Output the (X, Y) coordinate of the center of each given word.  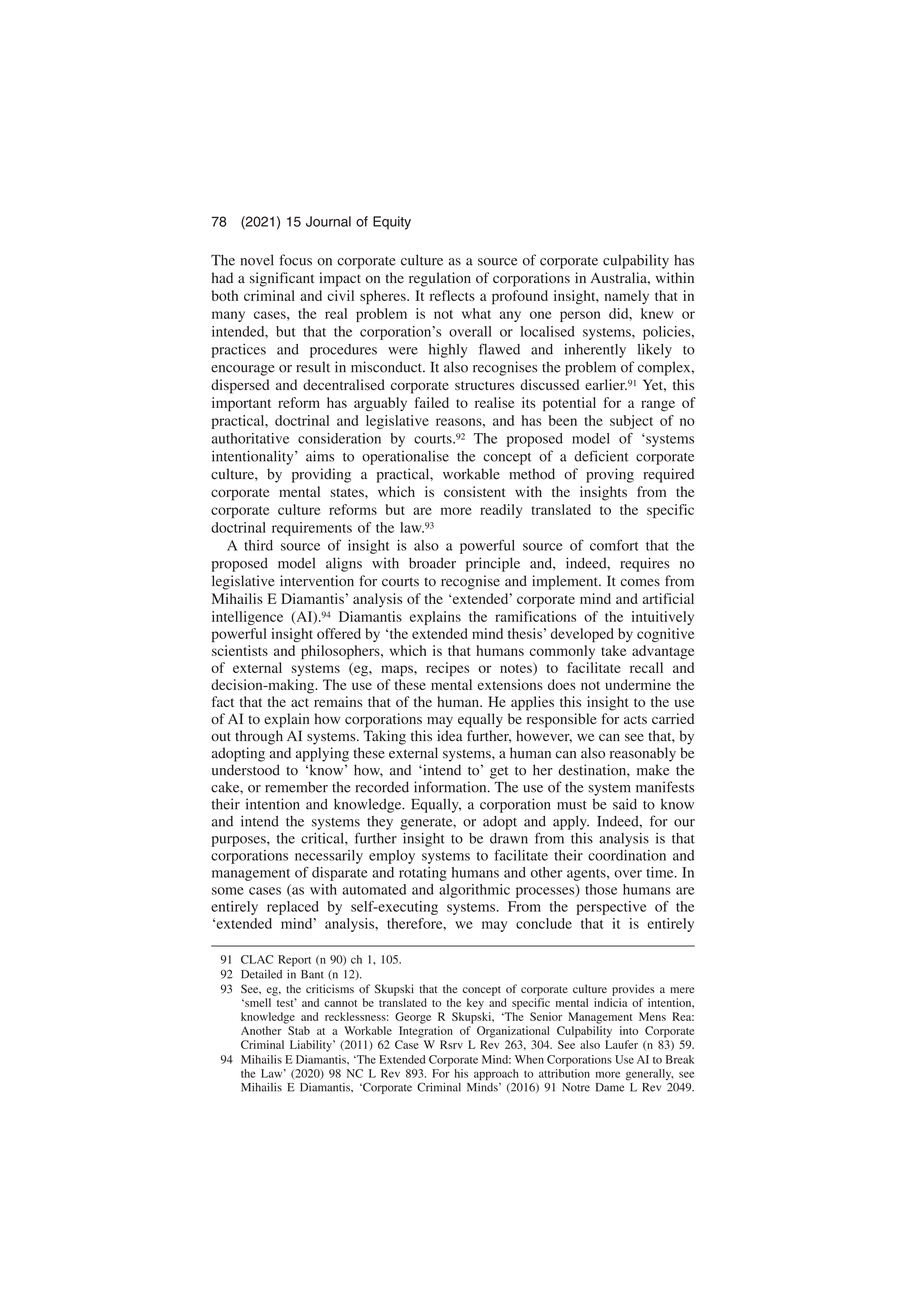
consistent (475, 491)
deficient (601, 456)
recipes (447, 669)
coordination (627, 855)
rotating (423, 874)
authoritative (250, 438)
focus (295, 260)
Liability (312, 1046)
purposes (239, 841)
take (613, 650)
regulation (440, 279)
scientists (240, 650)
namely (627, 297)
